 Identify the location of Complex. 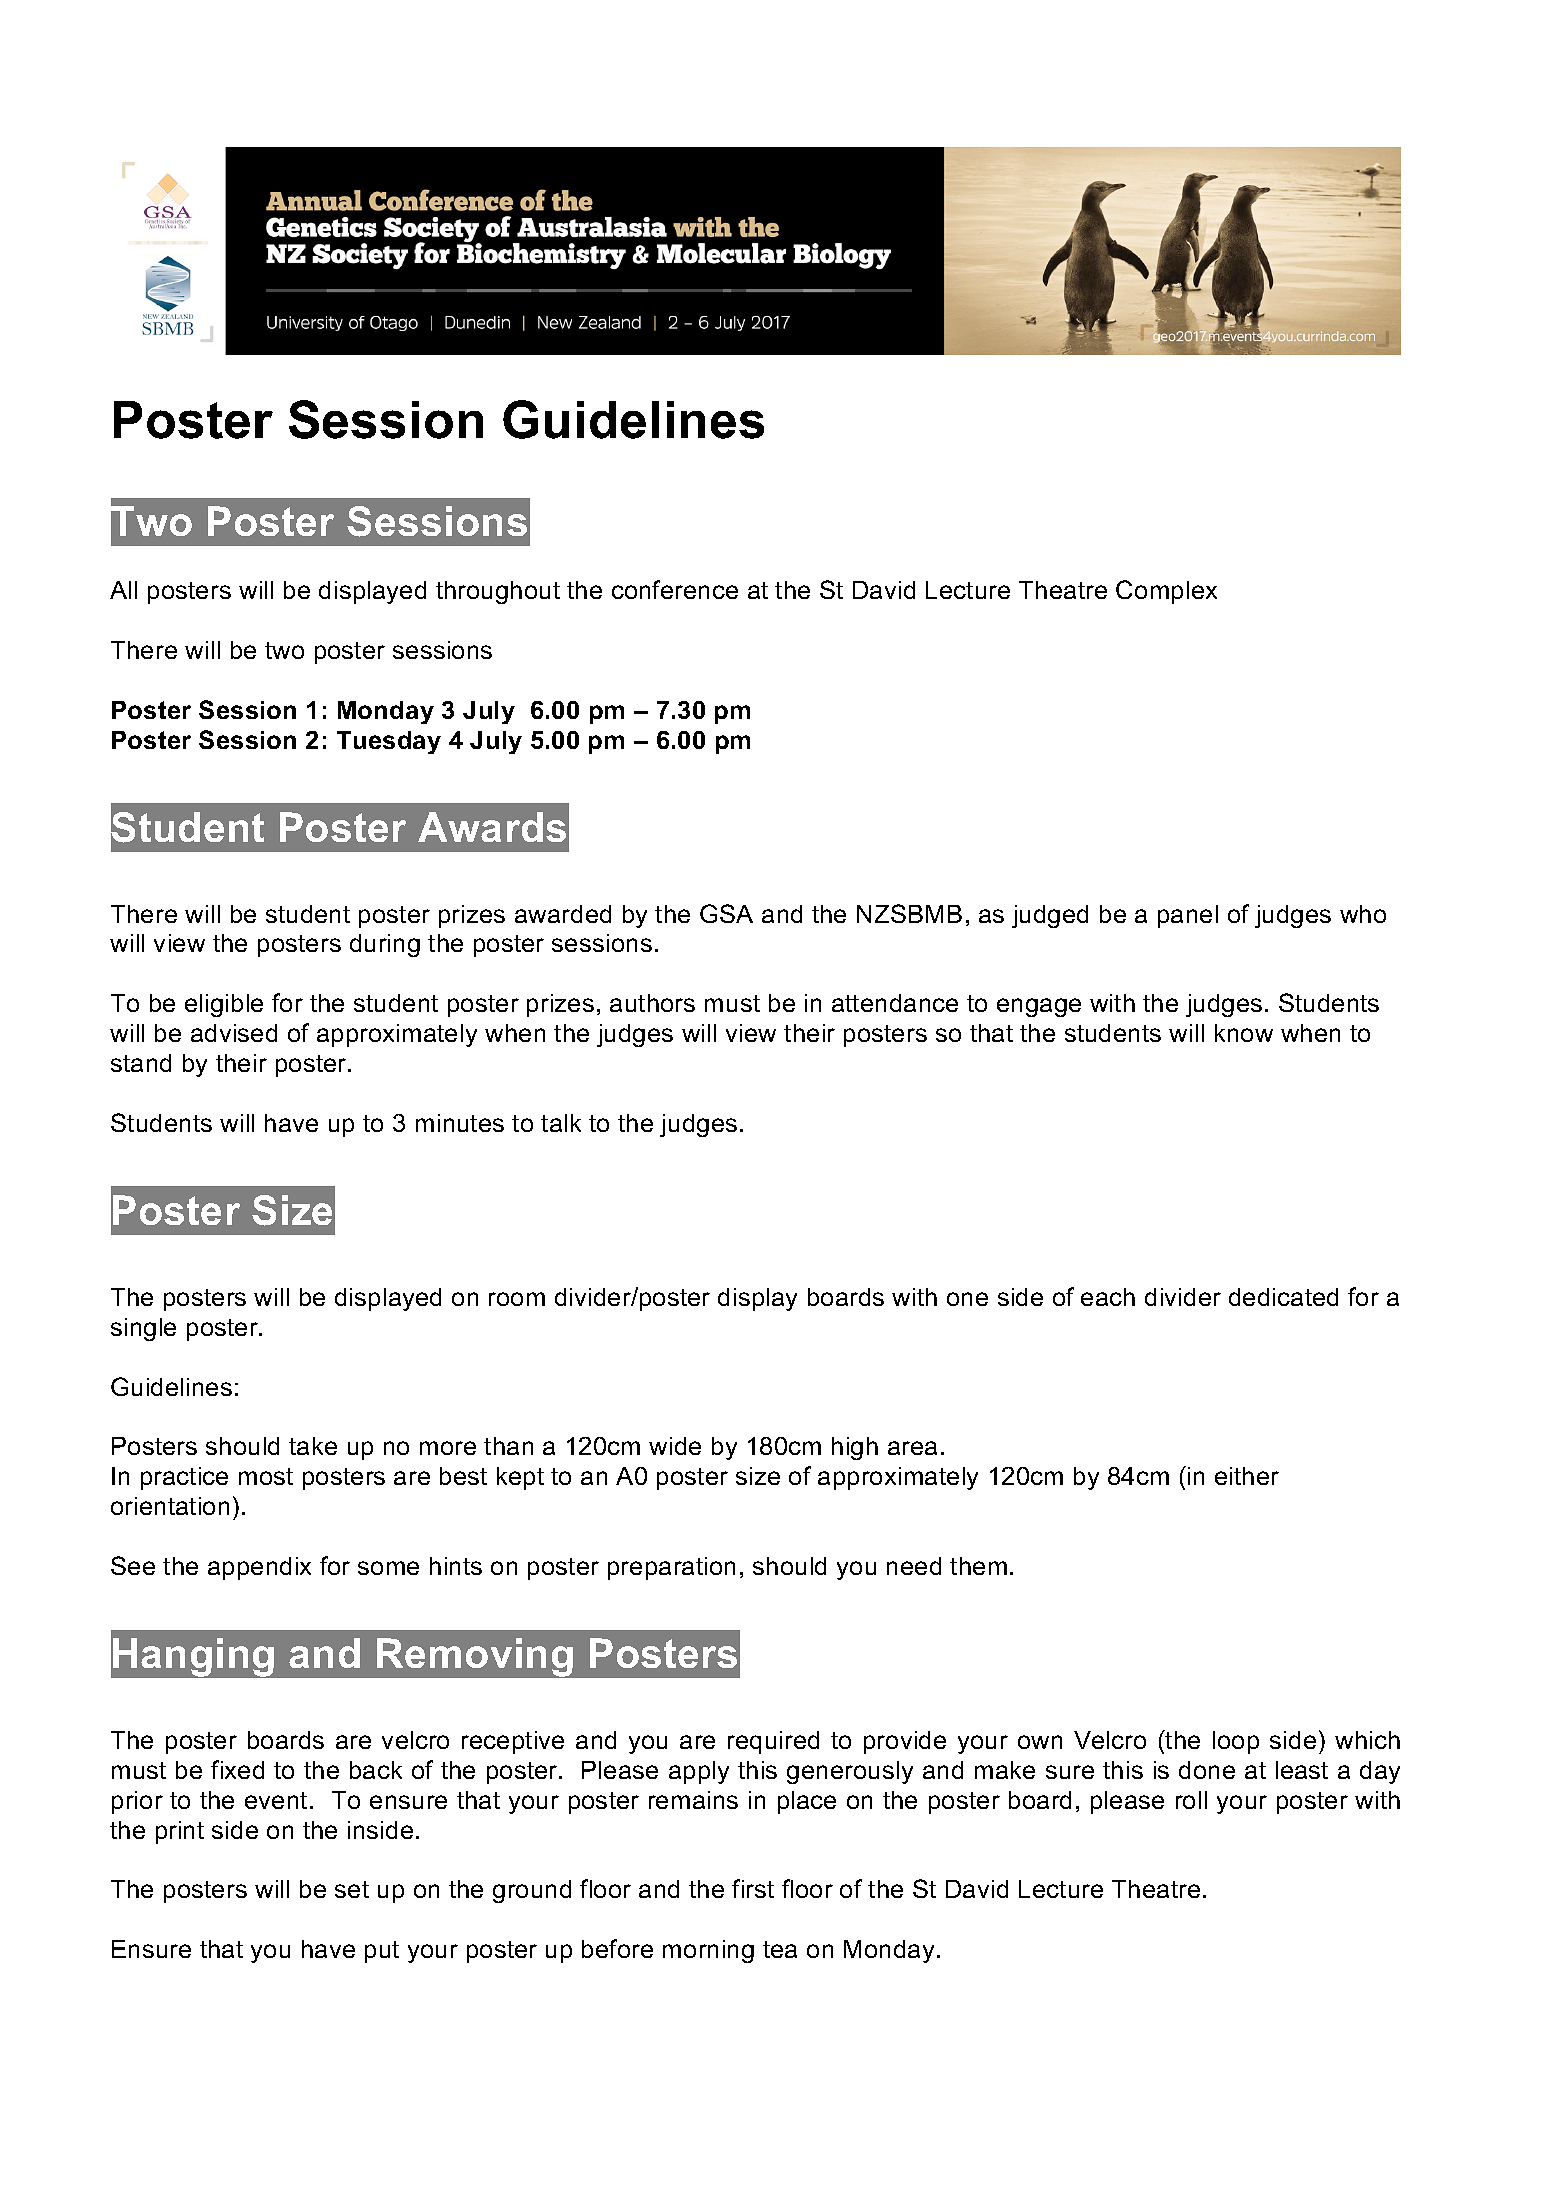
(1166, 592).
